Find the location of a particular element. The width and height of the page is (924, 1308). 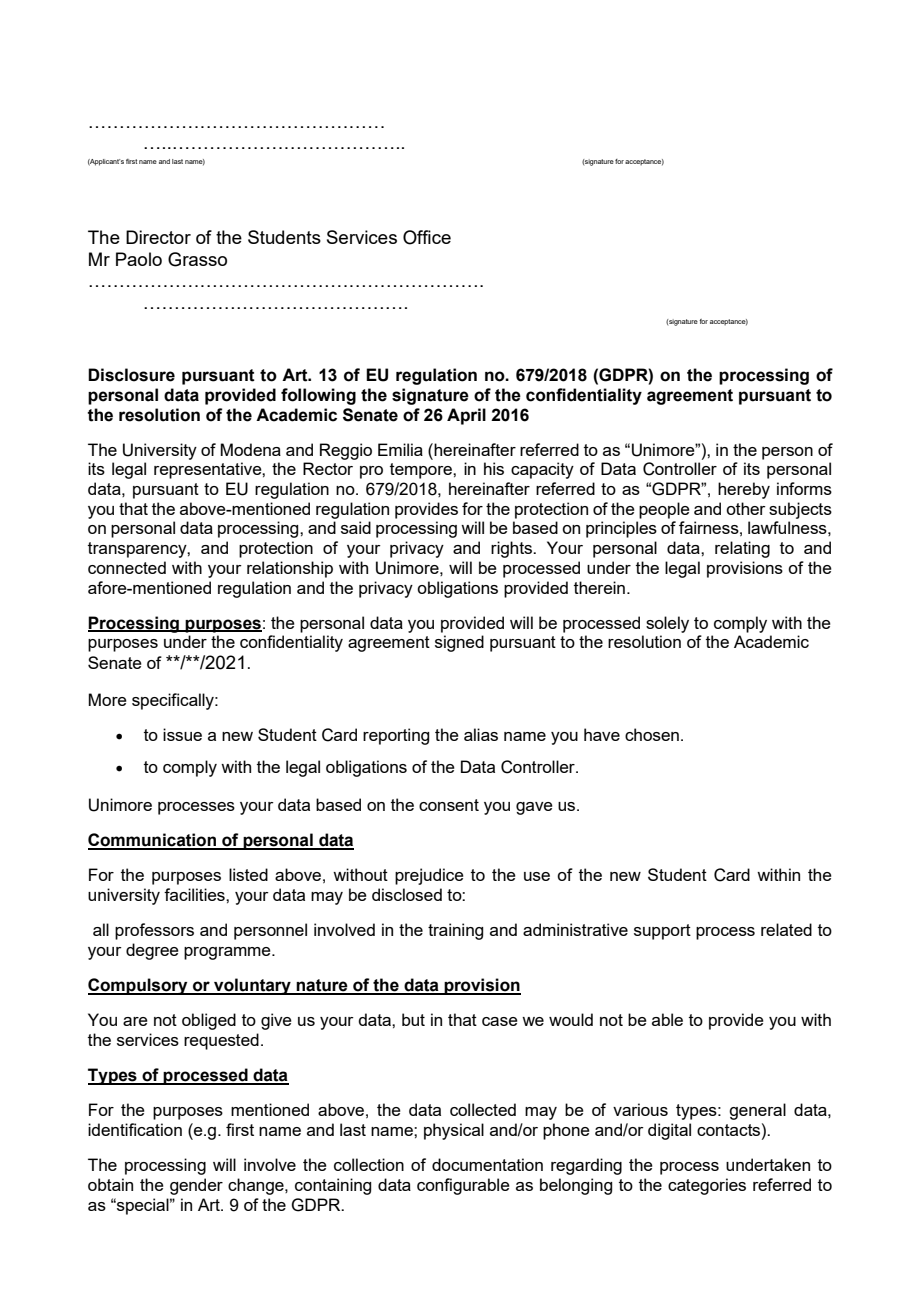

other is located at coordinates (746, 508).
